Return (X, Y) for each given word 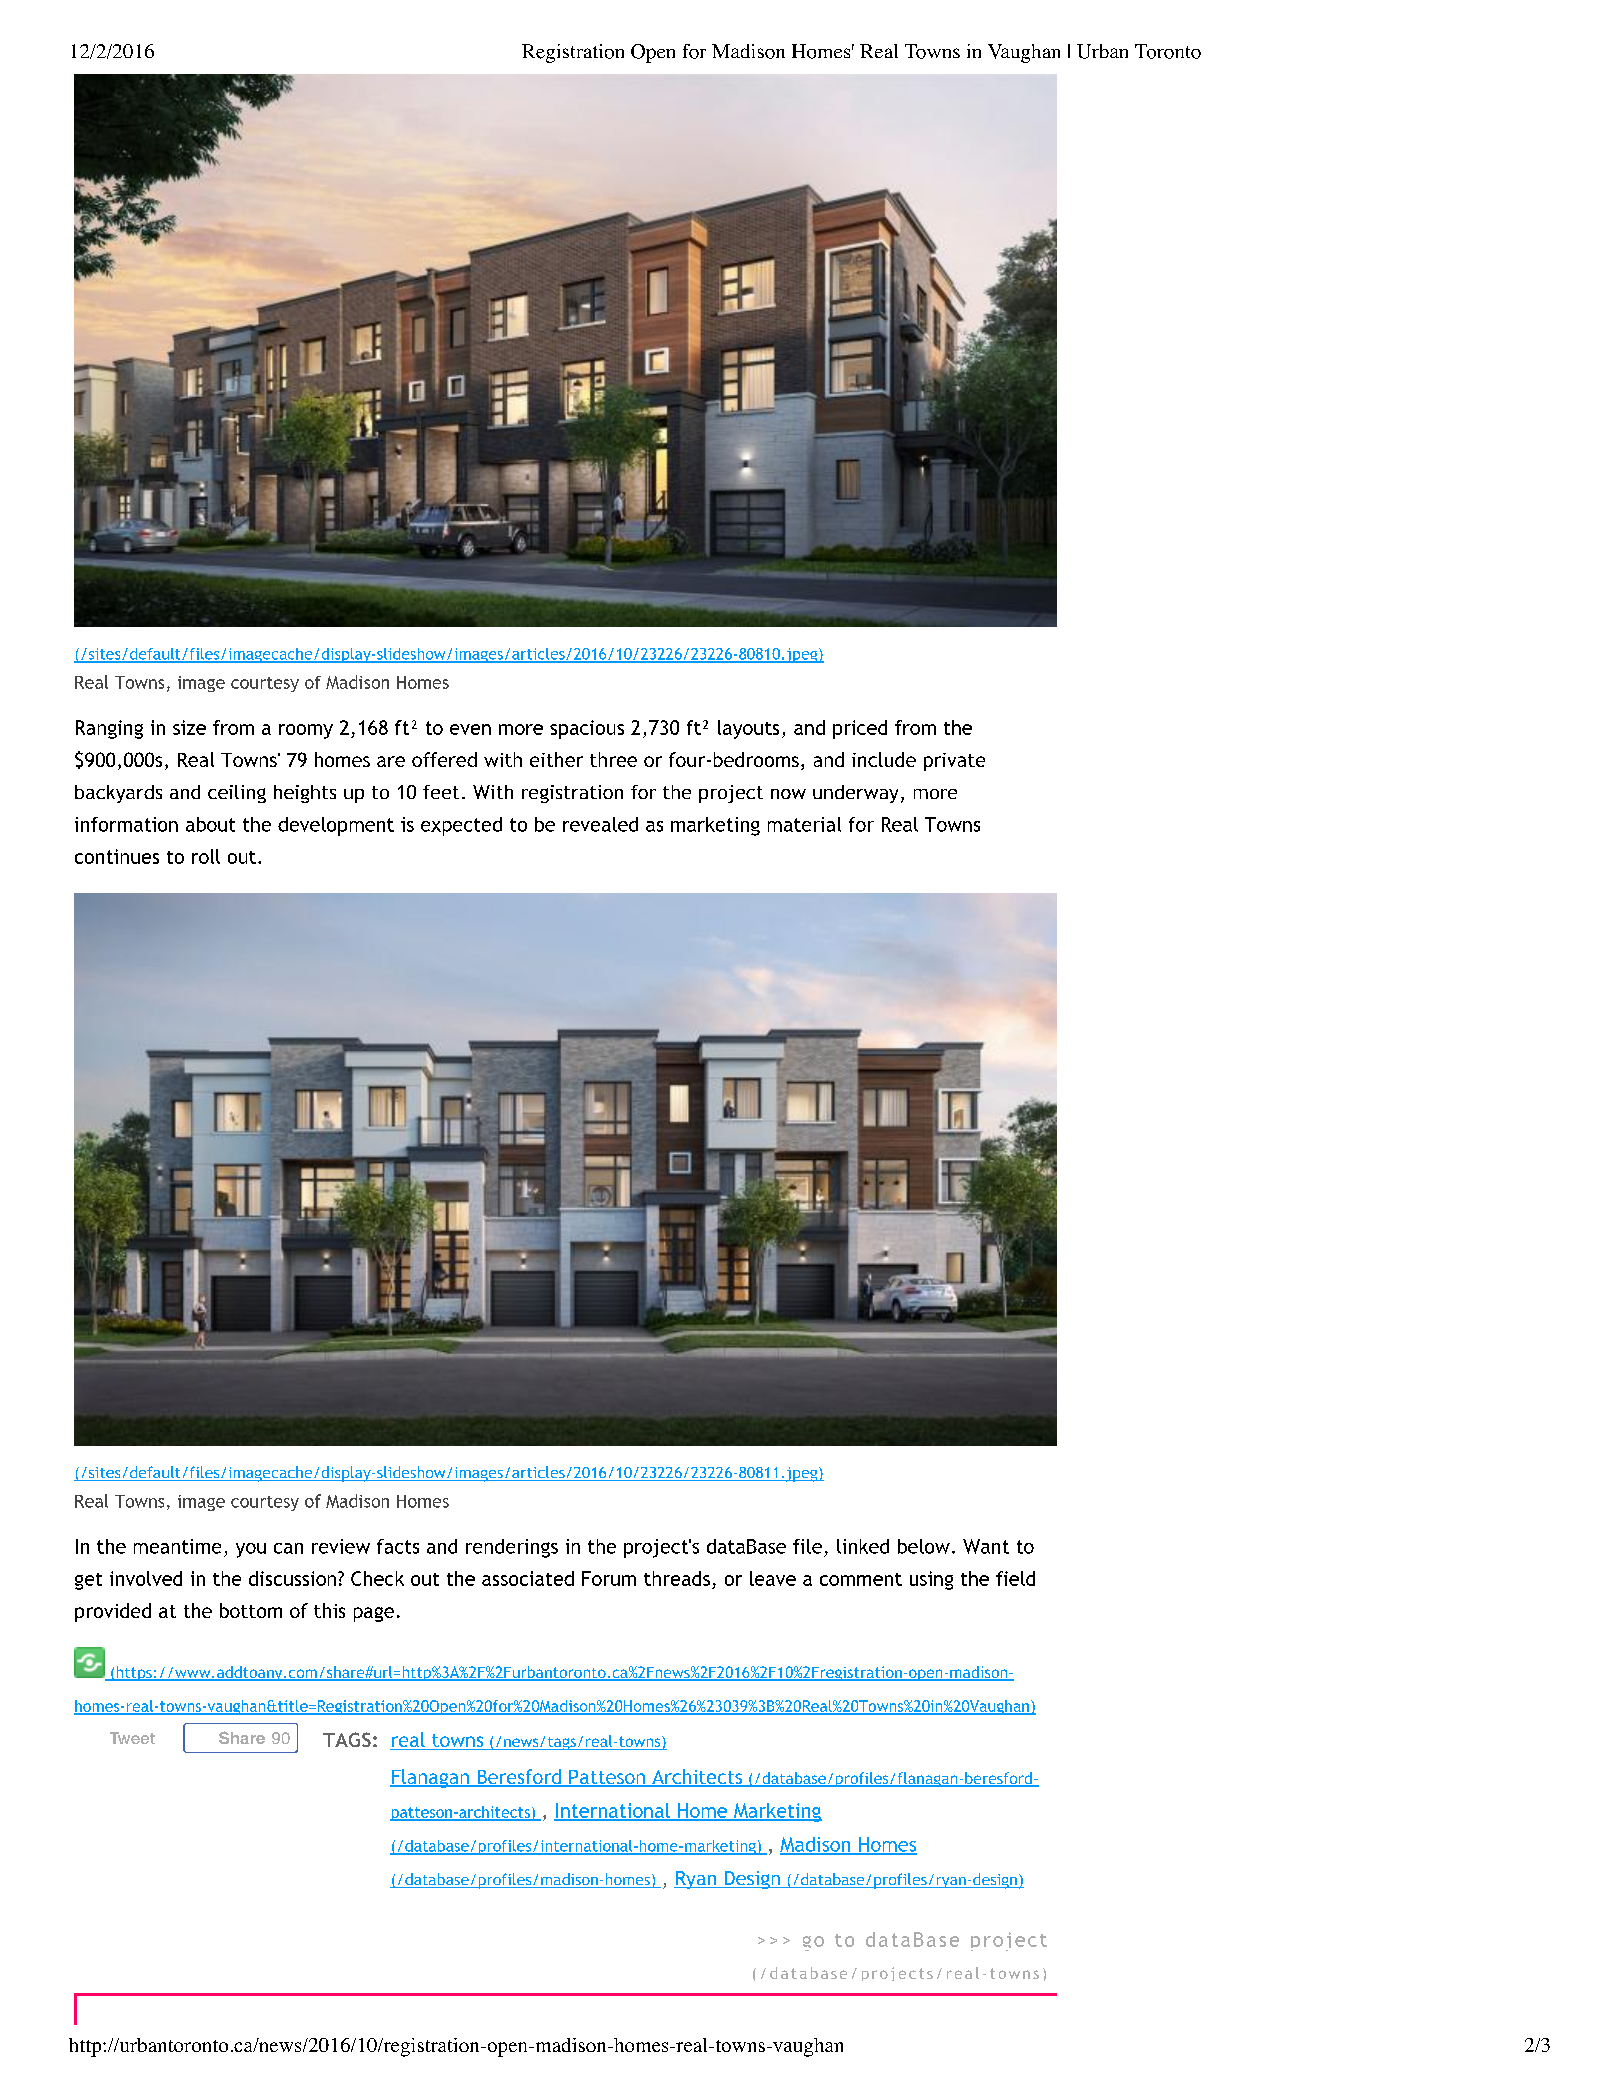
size (189, 727)
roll (206, 856)
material (804, 824)
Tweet (132, 1738)
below (924, 1546)
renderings (512, 1548)
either (556, 759)
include (884, 759)
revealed (600, 824)
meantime (177, 1546)
